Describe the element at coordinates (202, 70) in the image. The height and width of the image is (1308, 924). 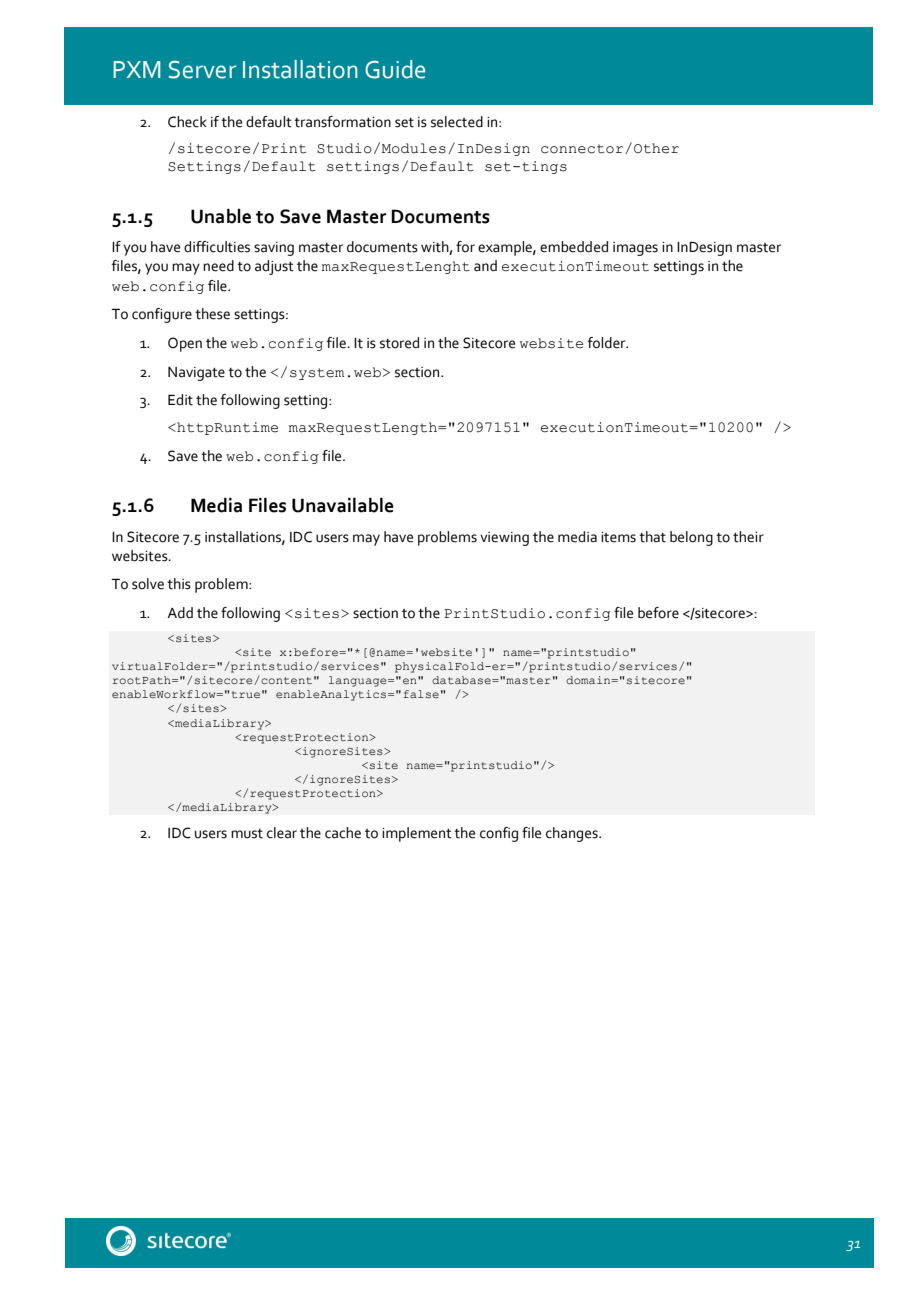
I see `Server` at that location.
